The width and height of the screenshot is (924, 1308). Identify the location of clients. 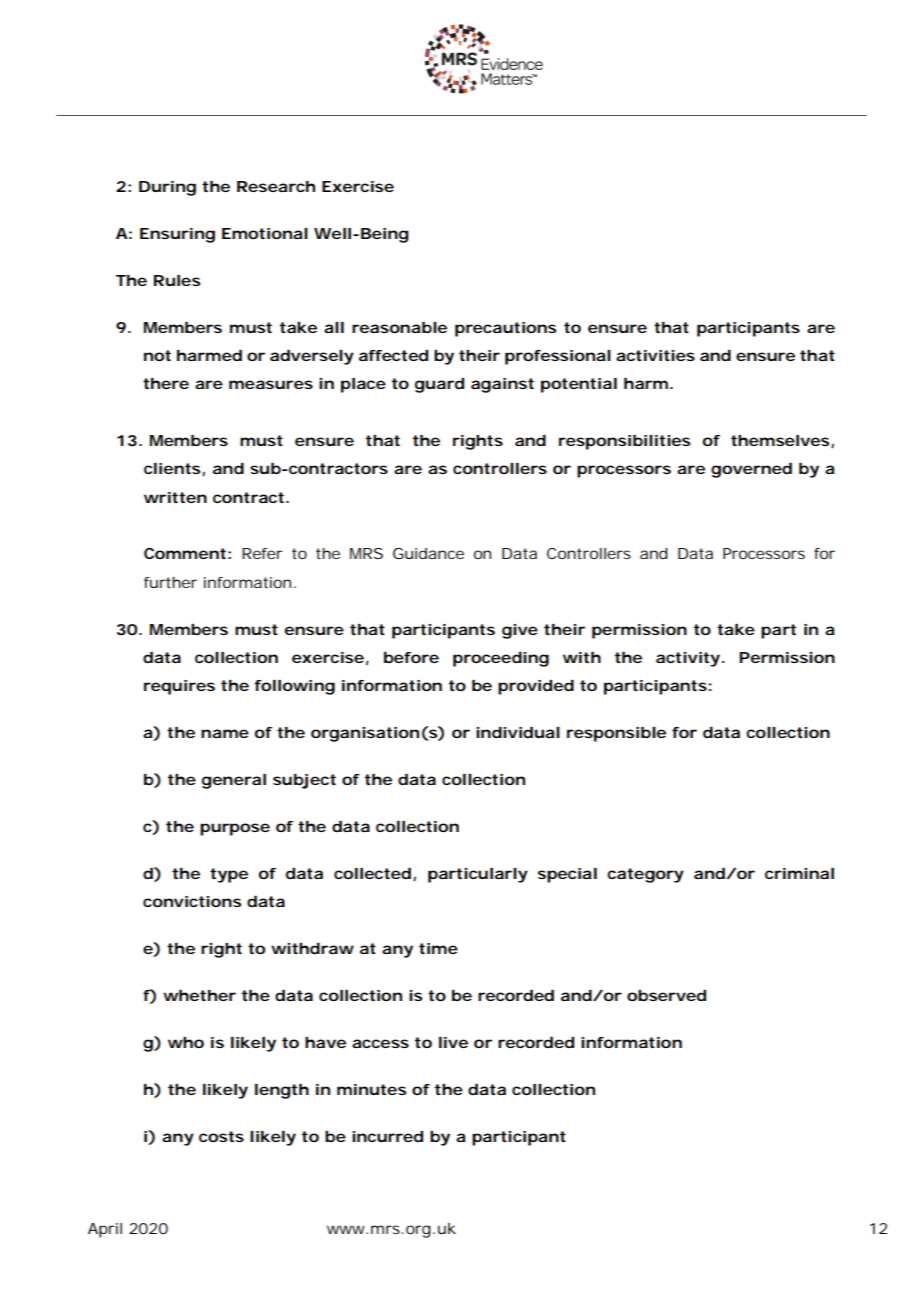
(172, 468).
